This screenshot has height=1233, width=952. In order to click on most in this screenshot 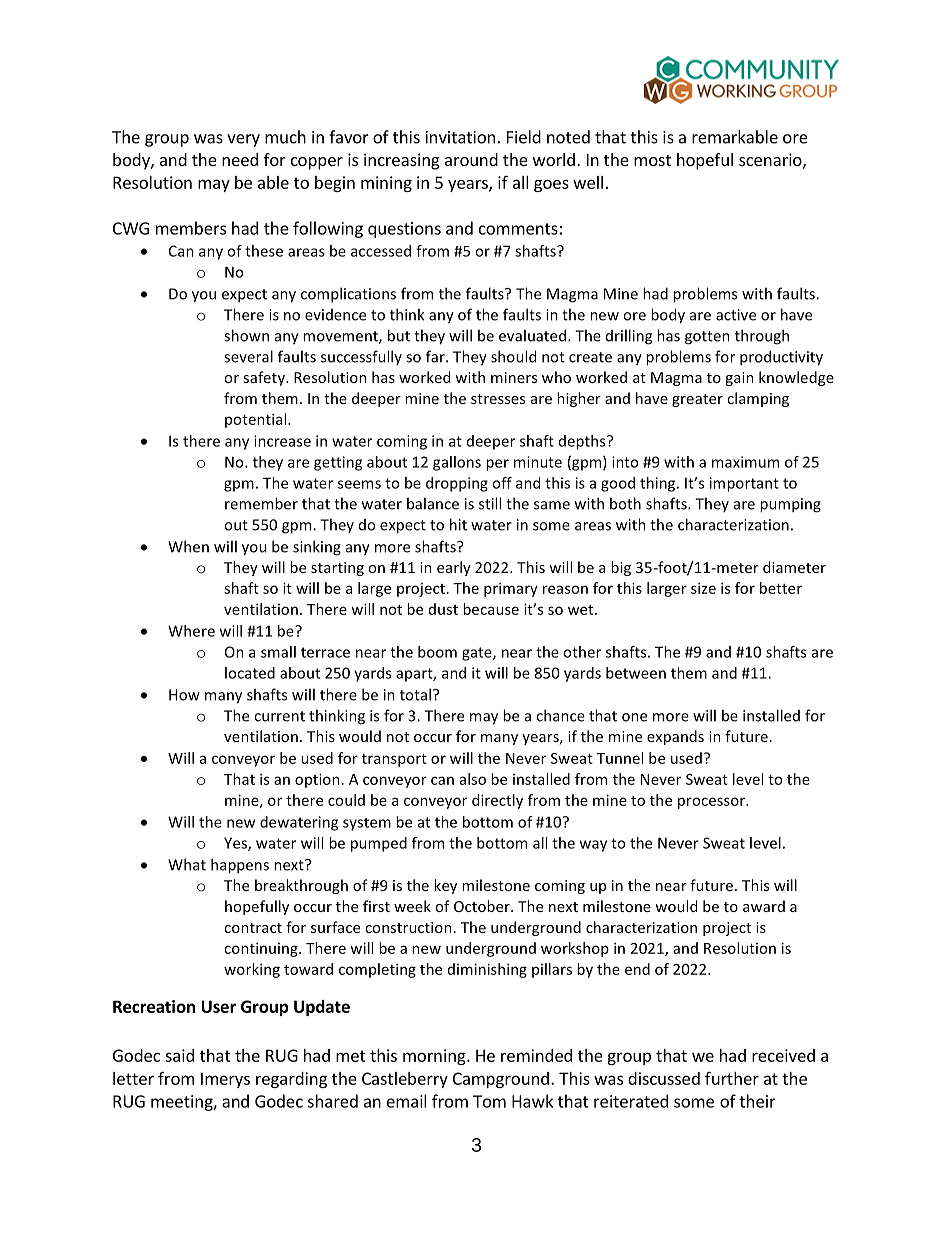, I will do `click(652, 160)`.
